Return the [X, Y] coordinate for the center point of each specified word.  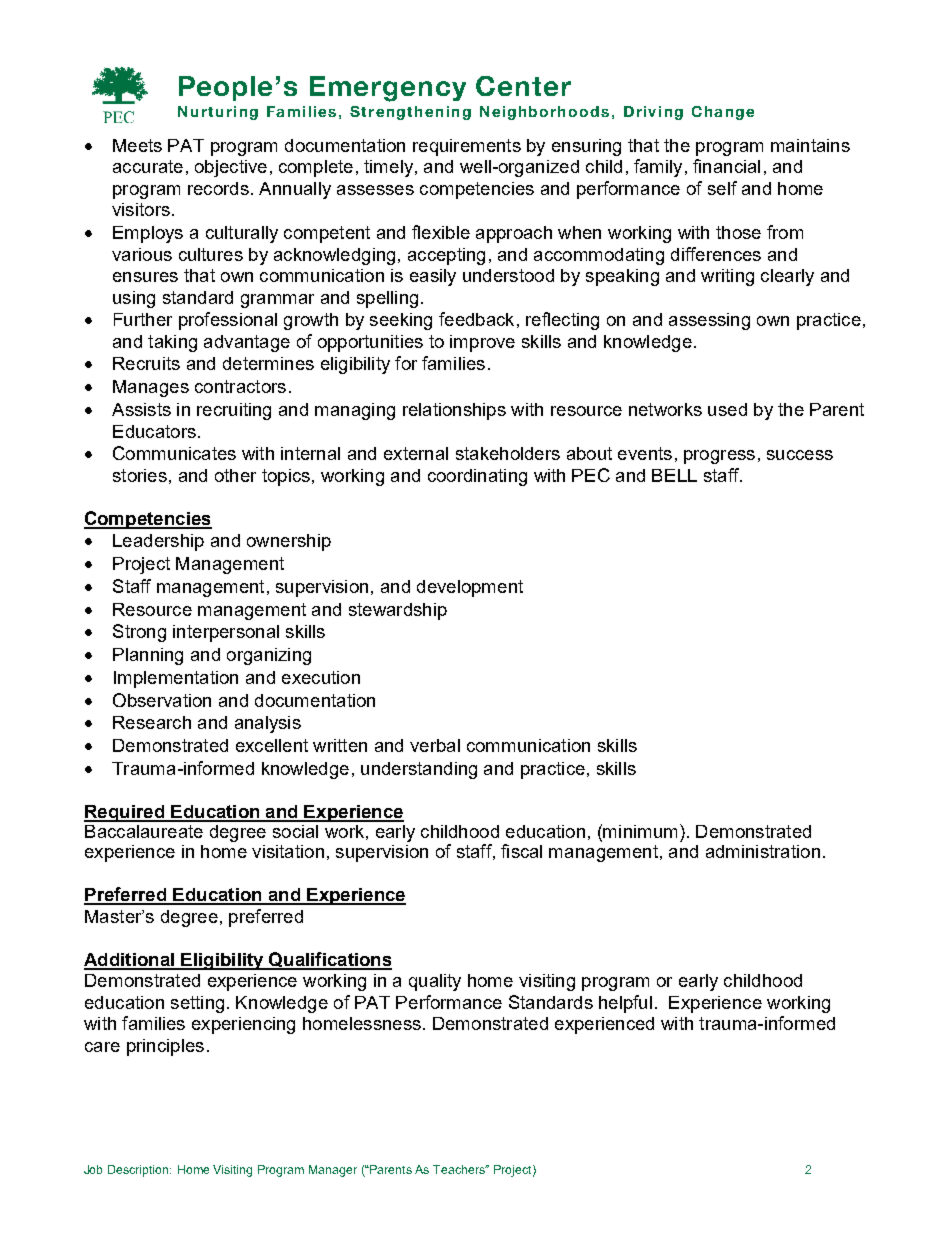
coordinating [477, 477]
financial [726, 166]
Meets [137, 145]
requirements [467, 147]
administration [763, 851]
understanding [419, 770]
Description [139, 1171]
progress [719, 457]
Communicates [174, 453]
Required [125, 813]
